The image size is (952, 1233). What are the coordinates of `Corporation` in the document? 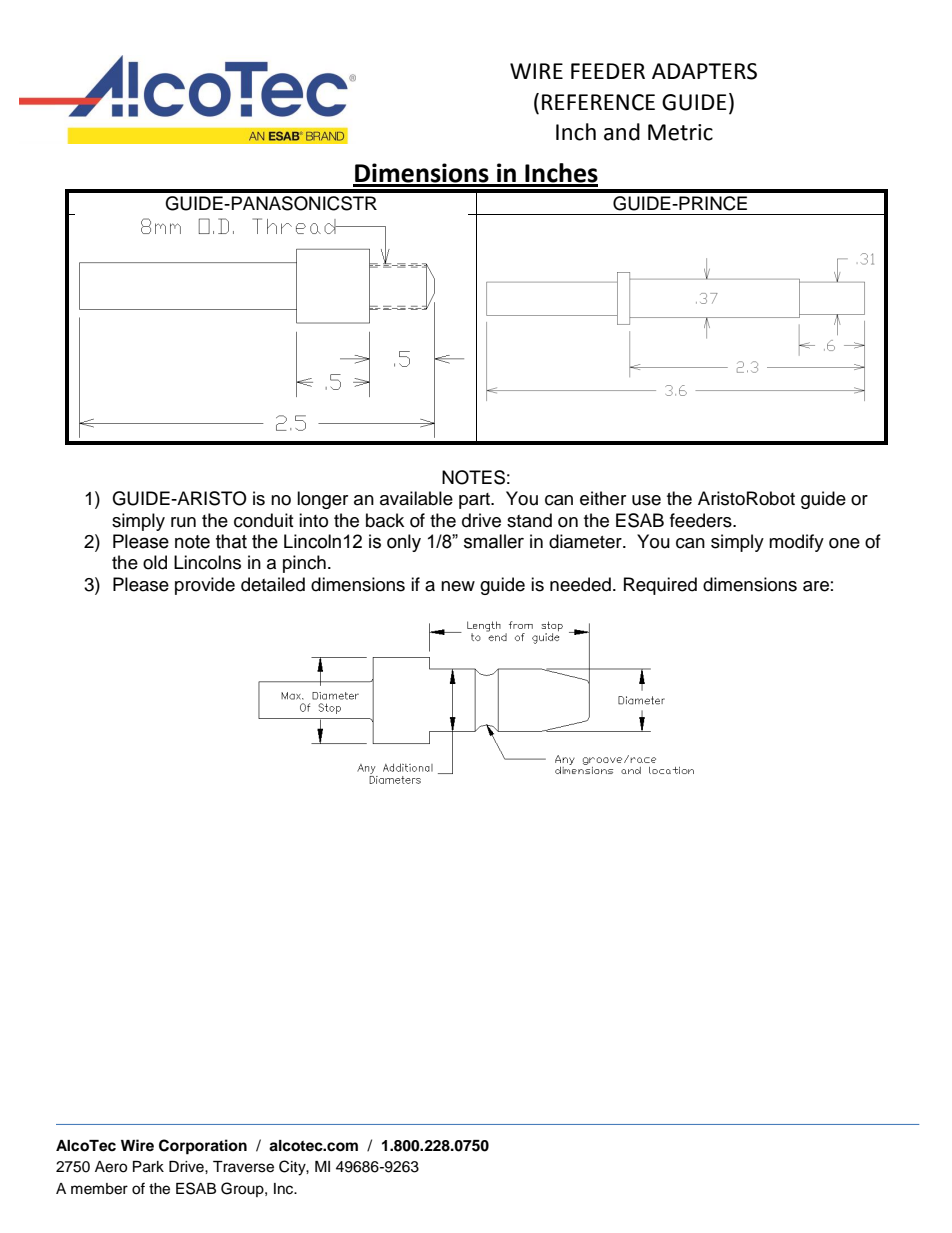 It's located at (203, 1147).
